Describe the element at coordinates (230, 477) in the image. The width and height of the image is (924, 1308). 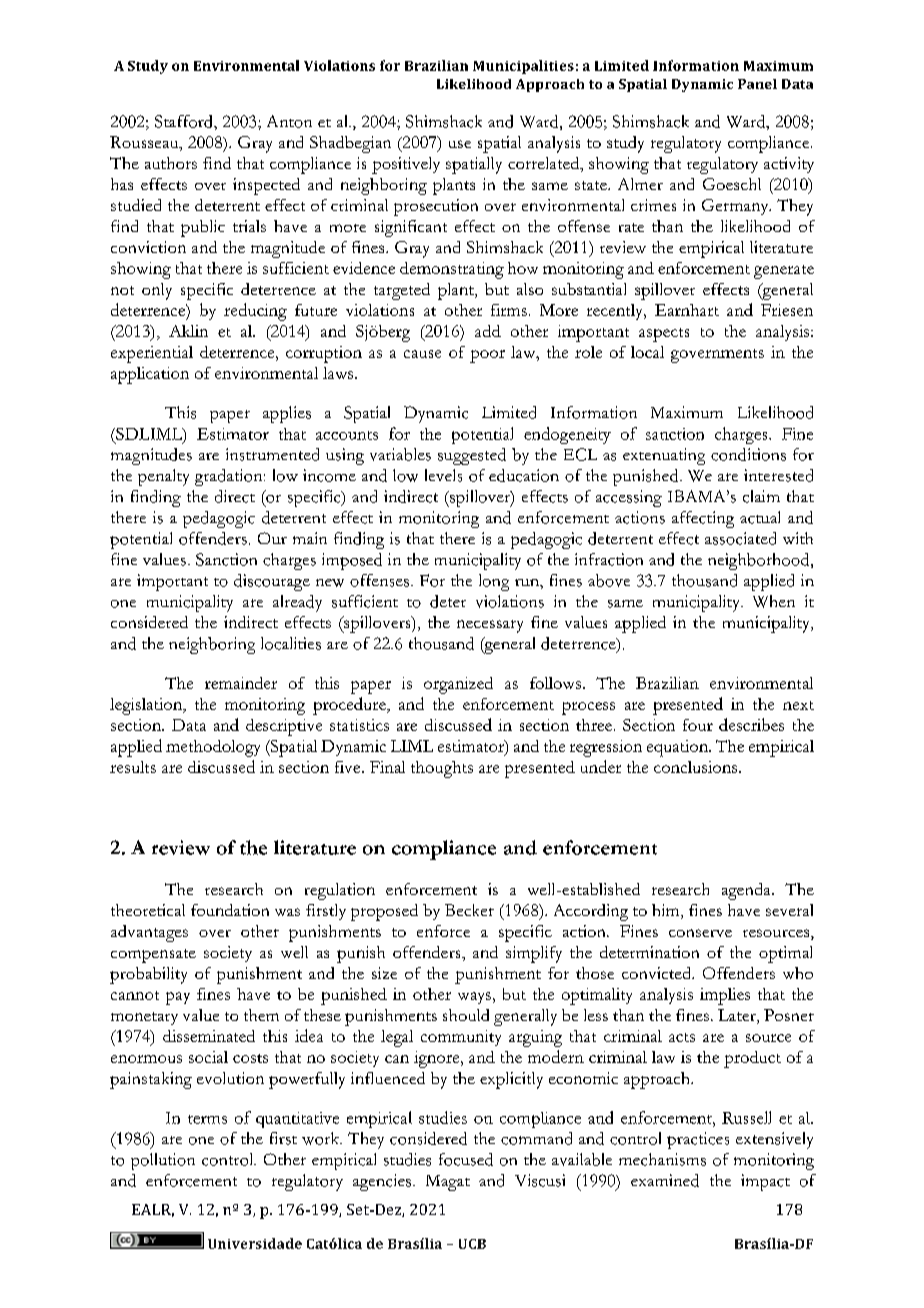
I see `gradation` at that location.
